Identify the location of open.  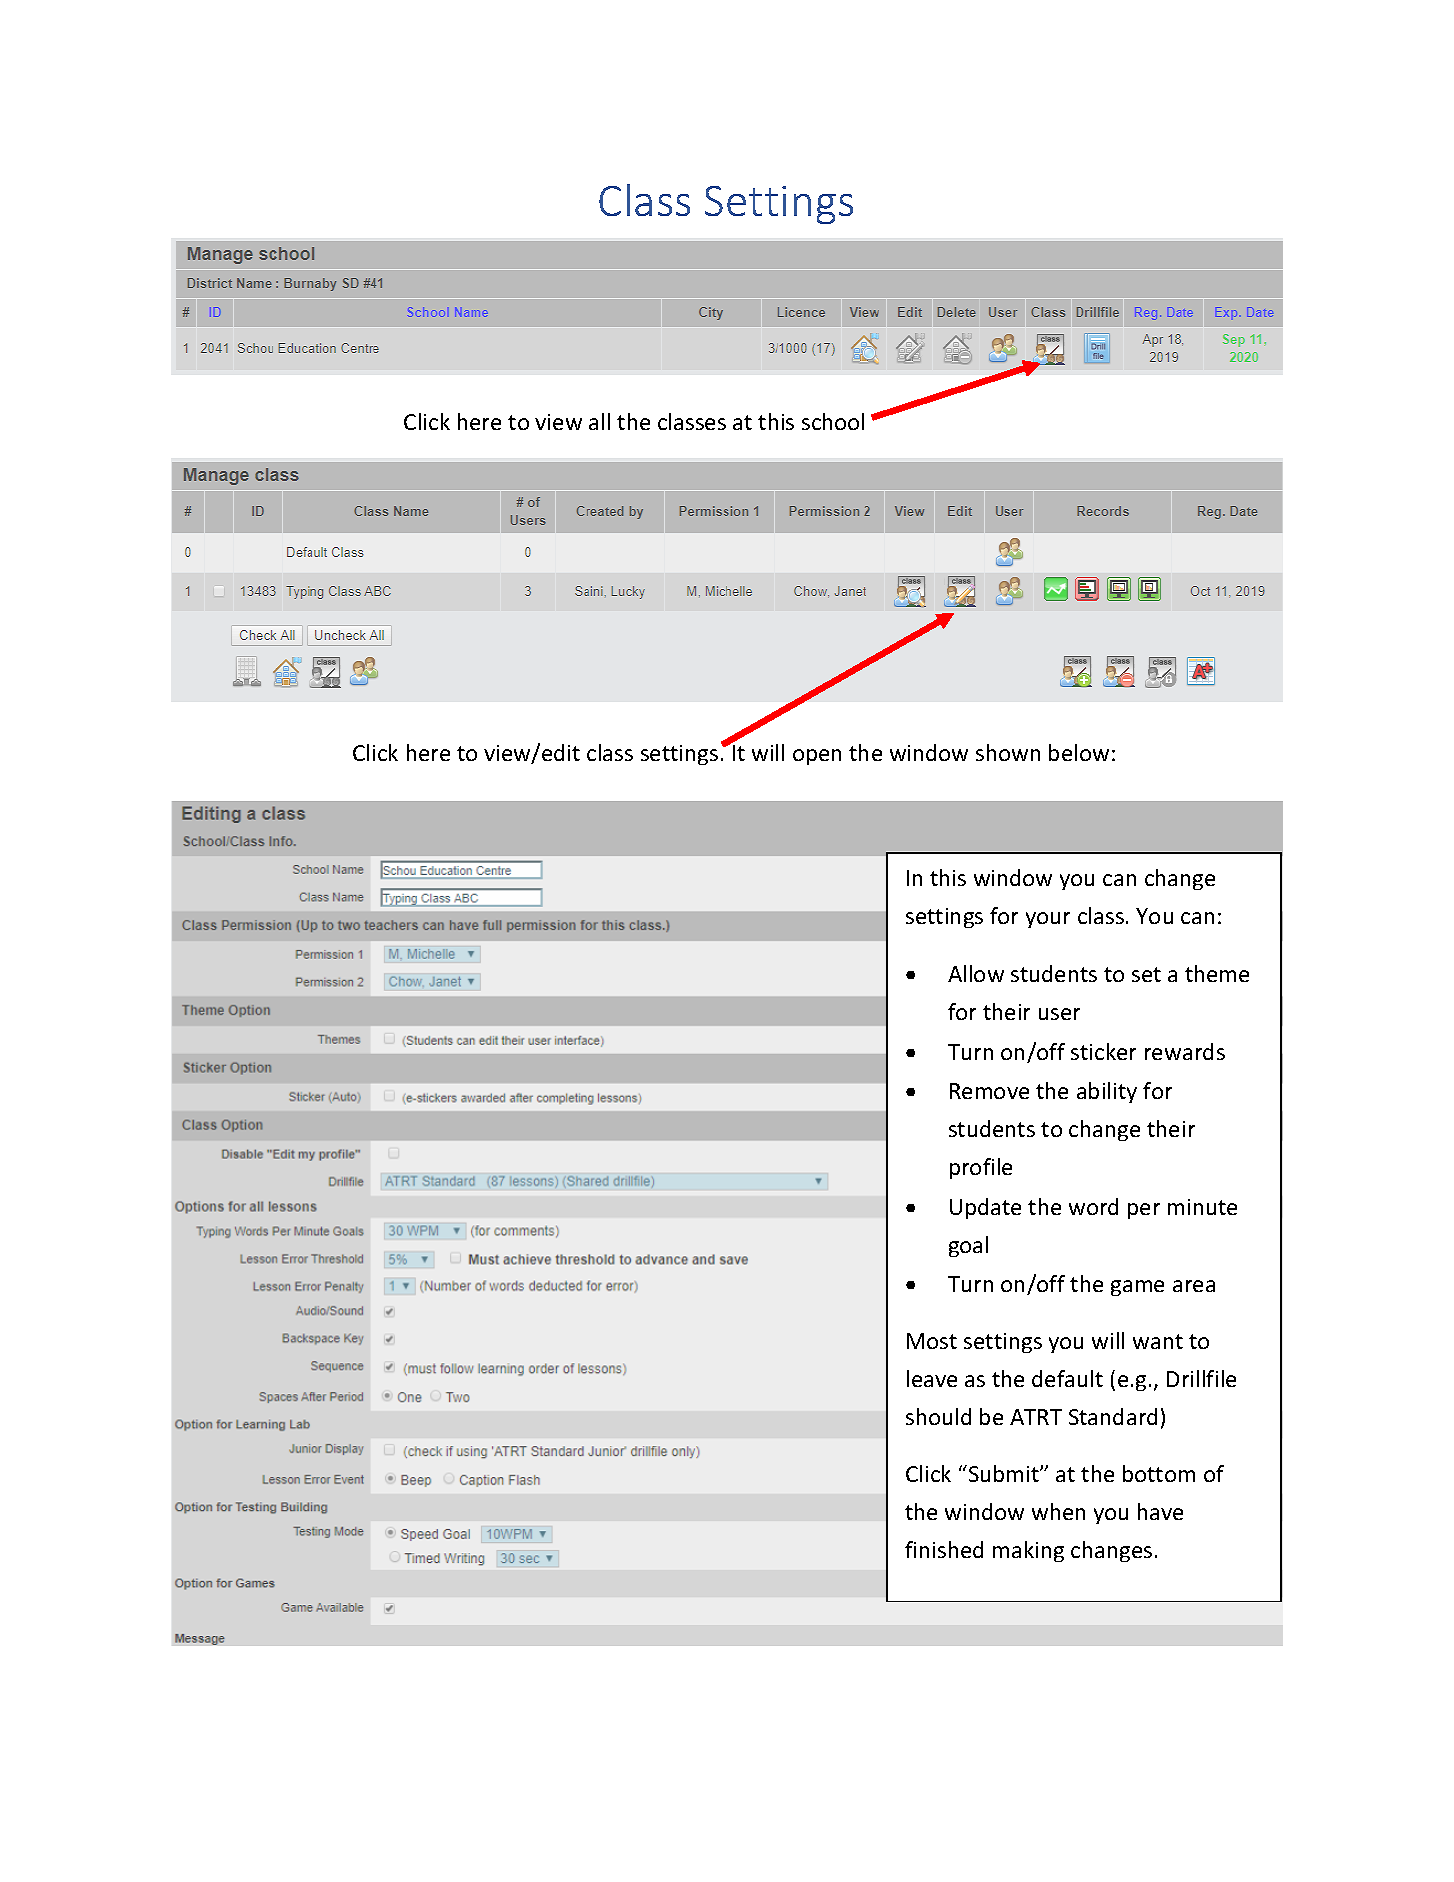
(817, 757).
